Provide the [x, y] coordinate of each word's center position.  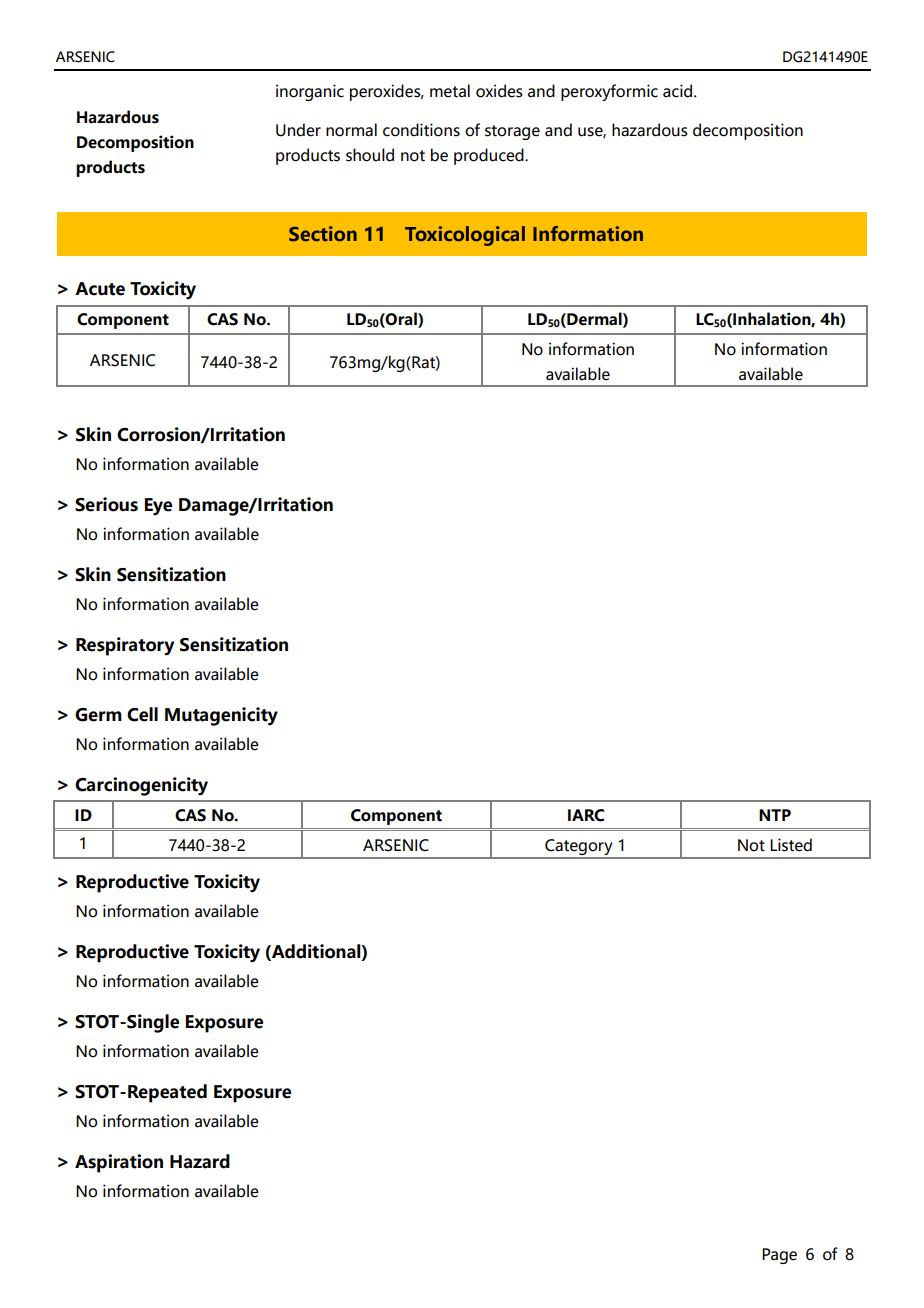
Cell [142, 714]
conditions [421, 130]
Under [298, 130]
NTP [775, 815]
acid [677, 91]
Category [579, 848]
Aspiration [119, 1163]
